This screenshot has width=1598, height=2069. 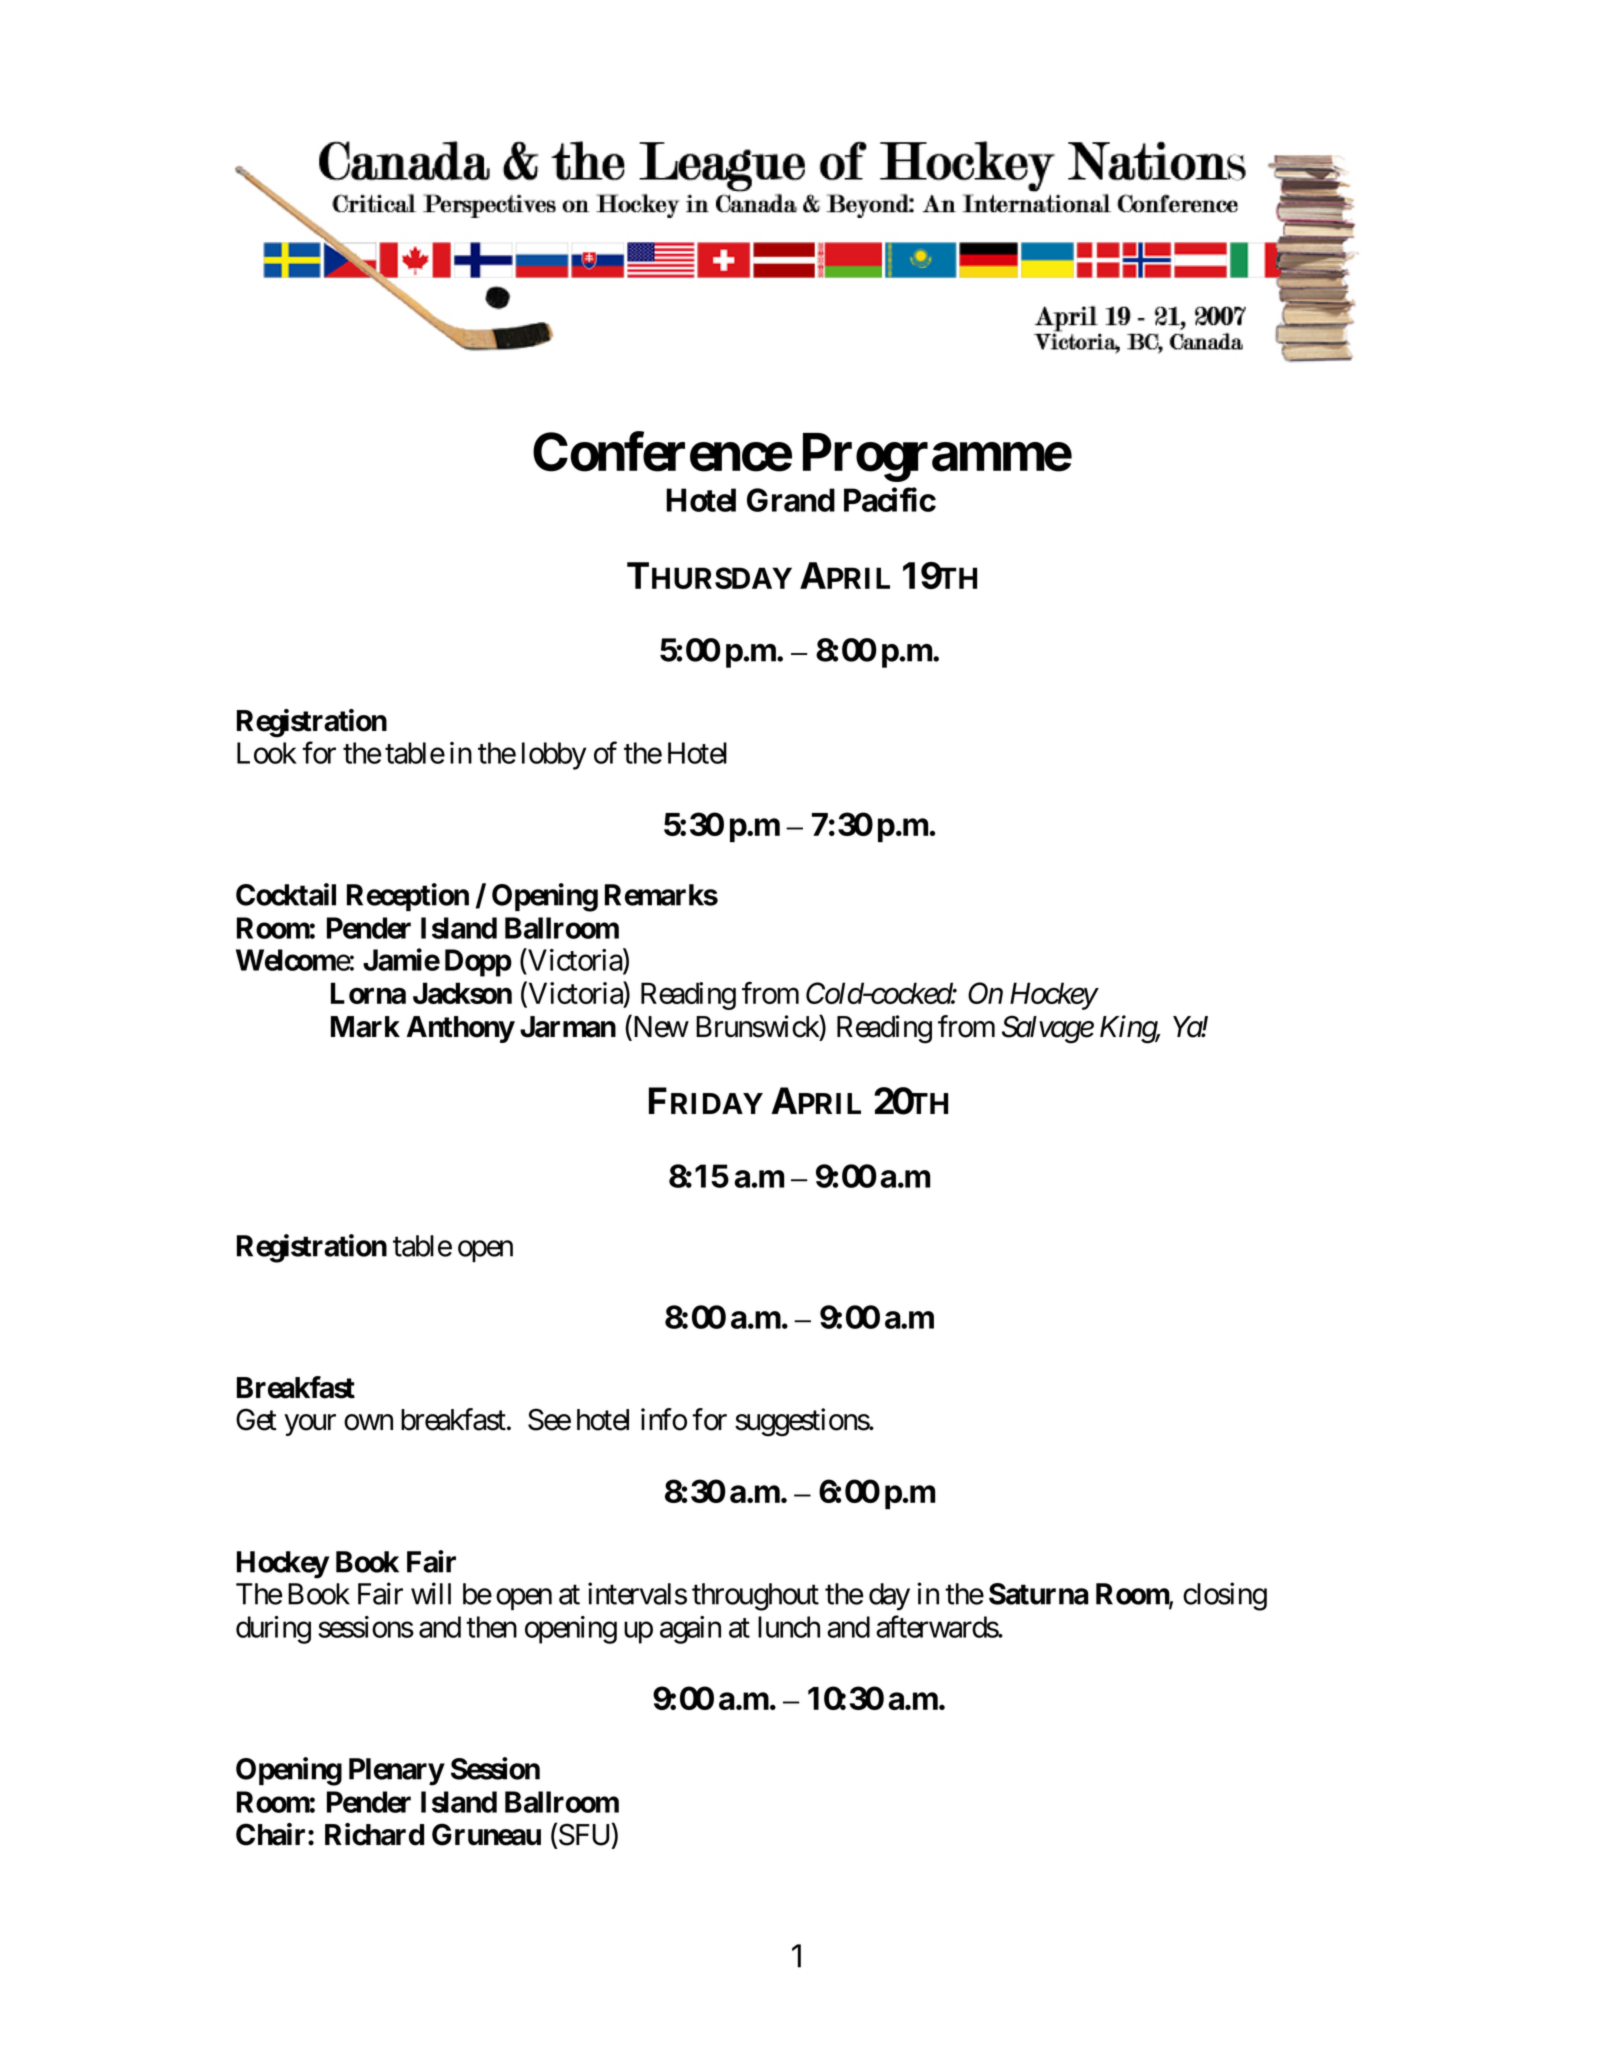 What do you see at coordinates (755, 1597) in the screenshot?
I see `throughout` at bounding box center [755, 1597].
